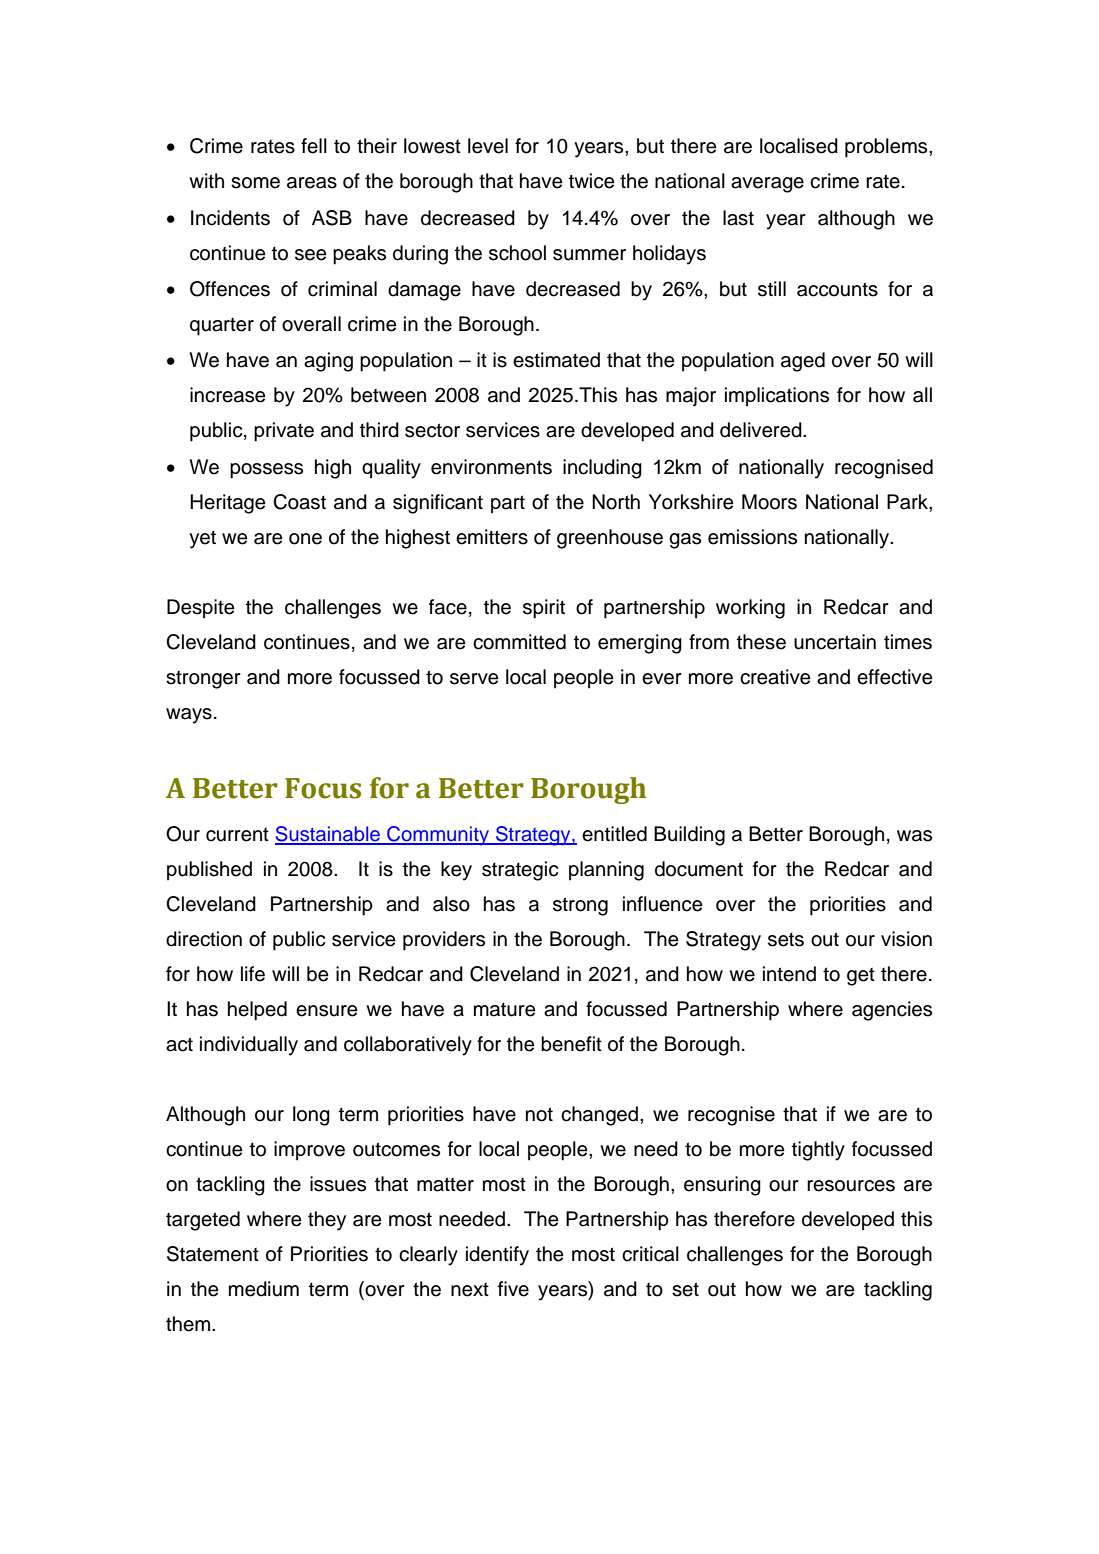 This screenshot has height=1554, width=1099. Describe the element at coordinates (767, 185) in the screenshot. I see `average` at that location.
